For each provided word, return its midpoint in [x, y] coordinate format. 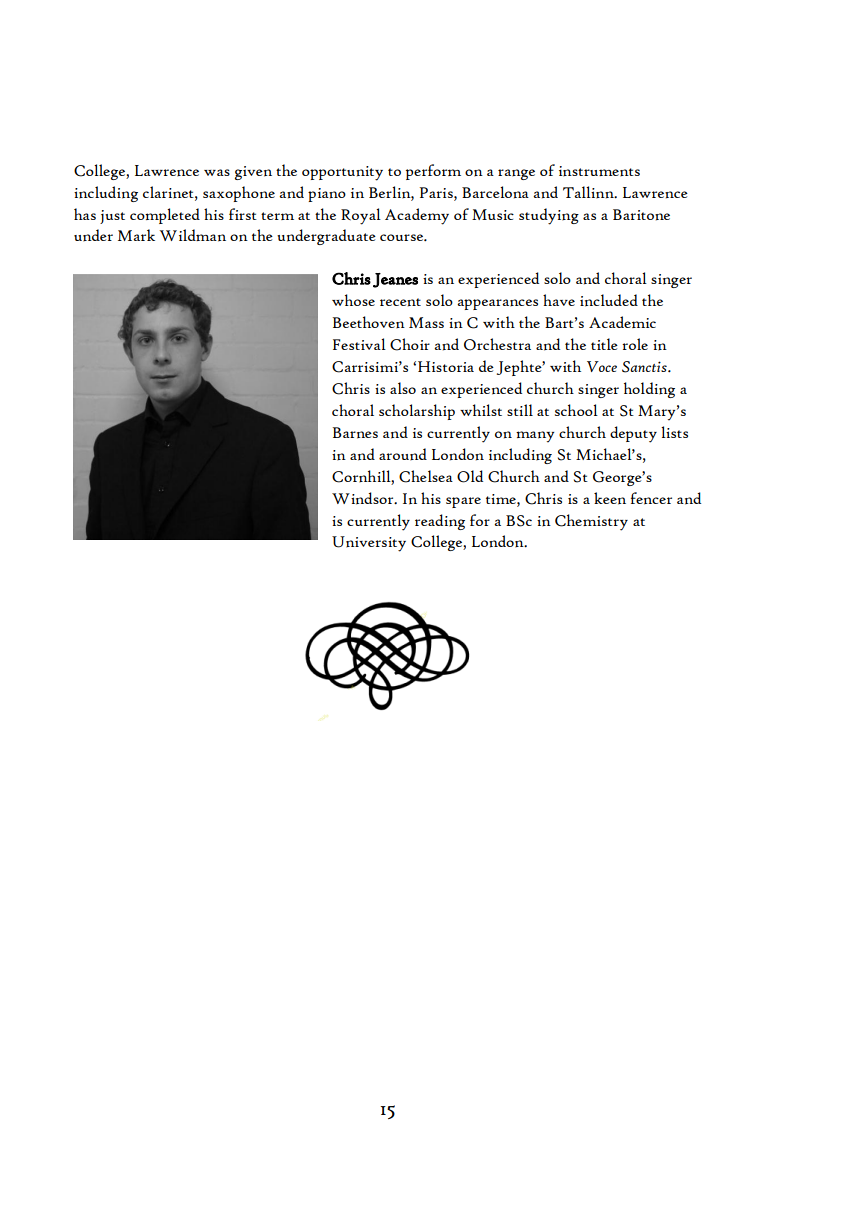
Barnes [355, 433]
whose [353, 300]
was [217, 172]
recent [400, 302]
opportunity [342, 173]
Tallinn [589, 192]
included [609, 300]
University [369, 544]
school [576, 410]
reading [440, 522]
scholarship [417, 412]
